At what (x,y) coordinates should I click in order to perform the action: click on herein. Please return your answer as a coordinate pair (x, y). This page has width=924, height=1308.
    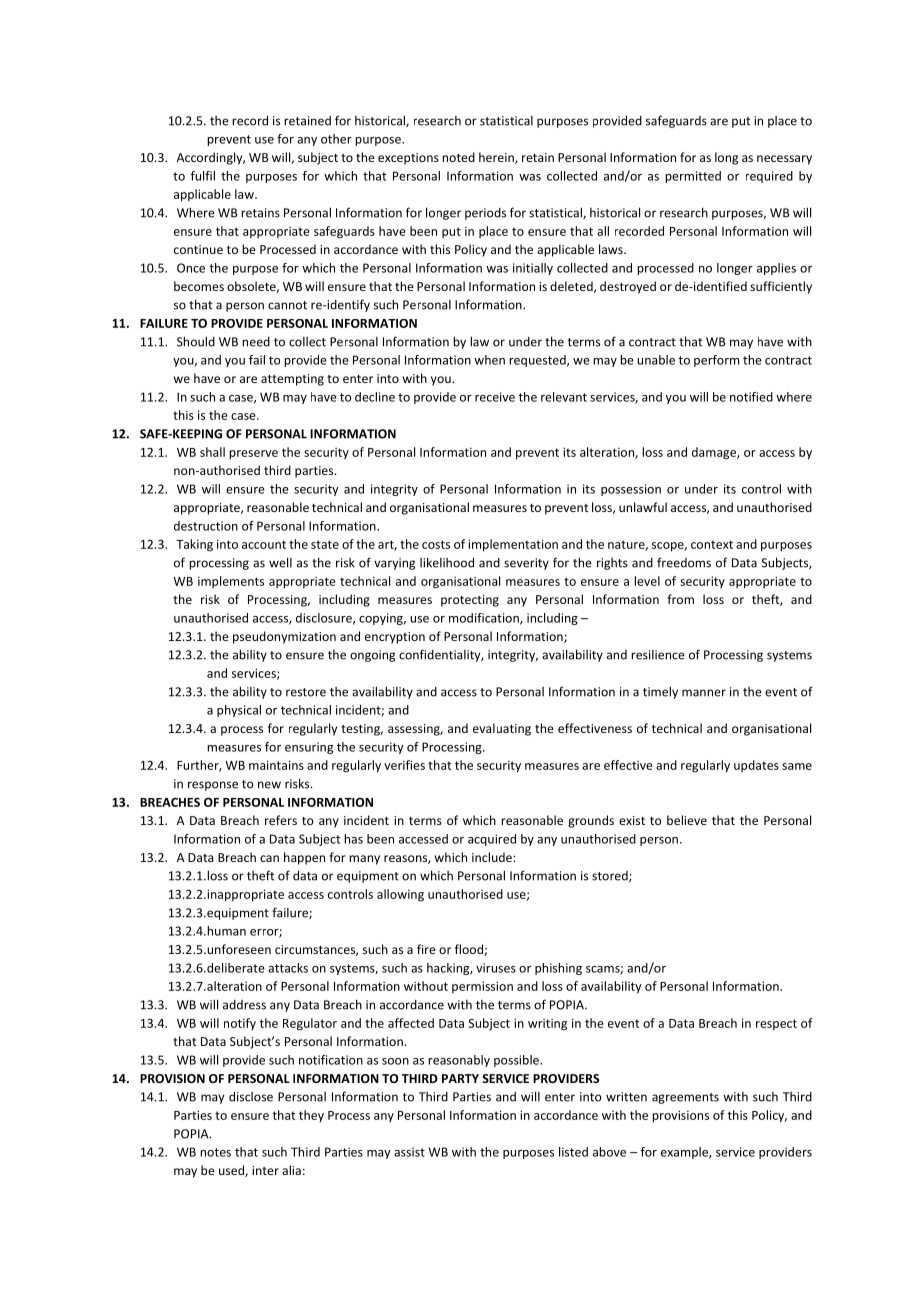
    Looking at the image, I should click on (497, 158).
